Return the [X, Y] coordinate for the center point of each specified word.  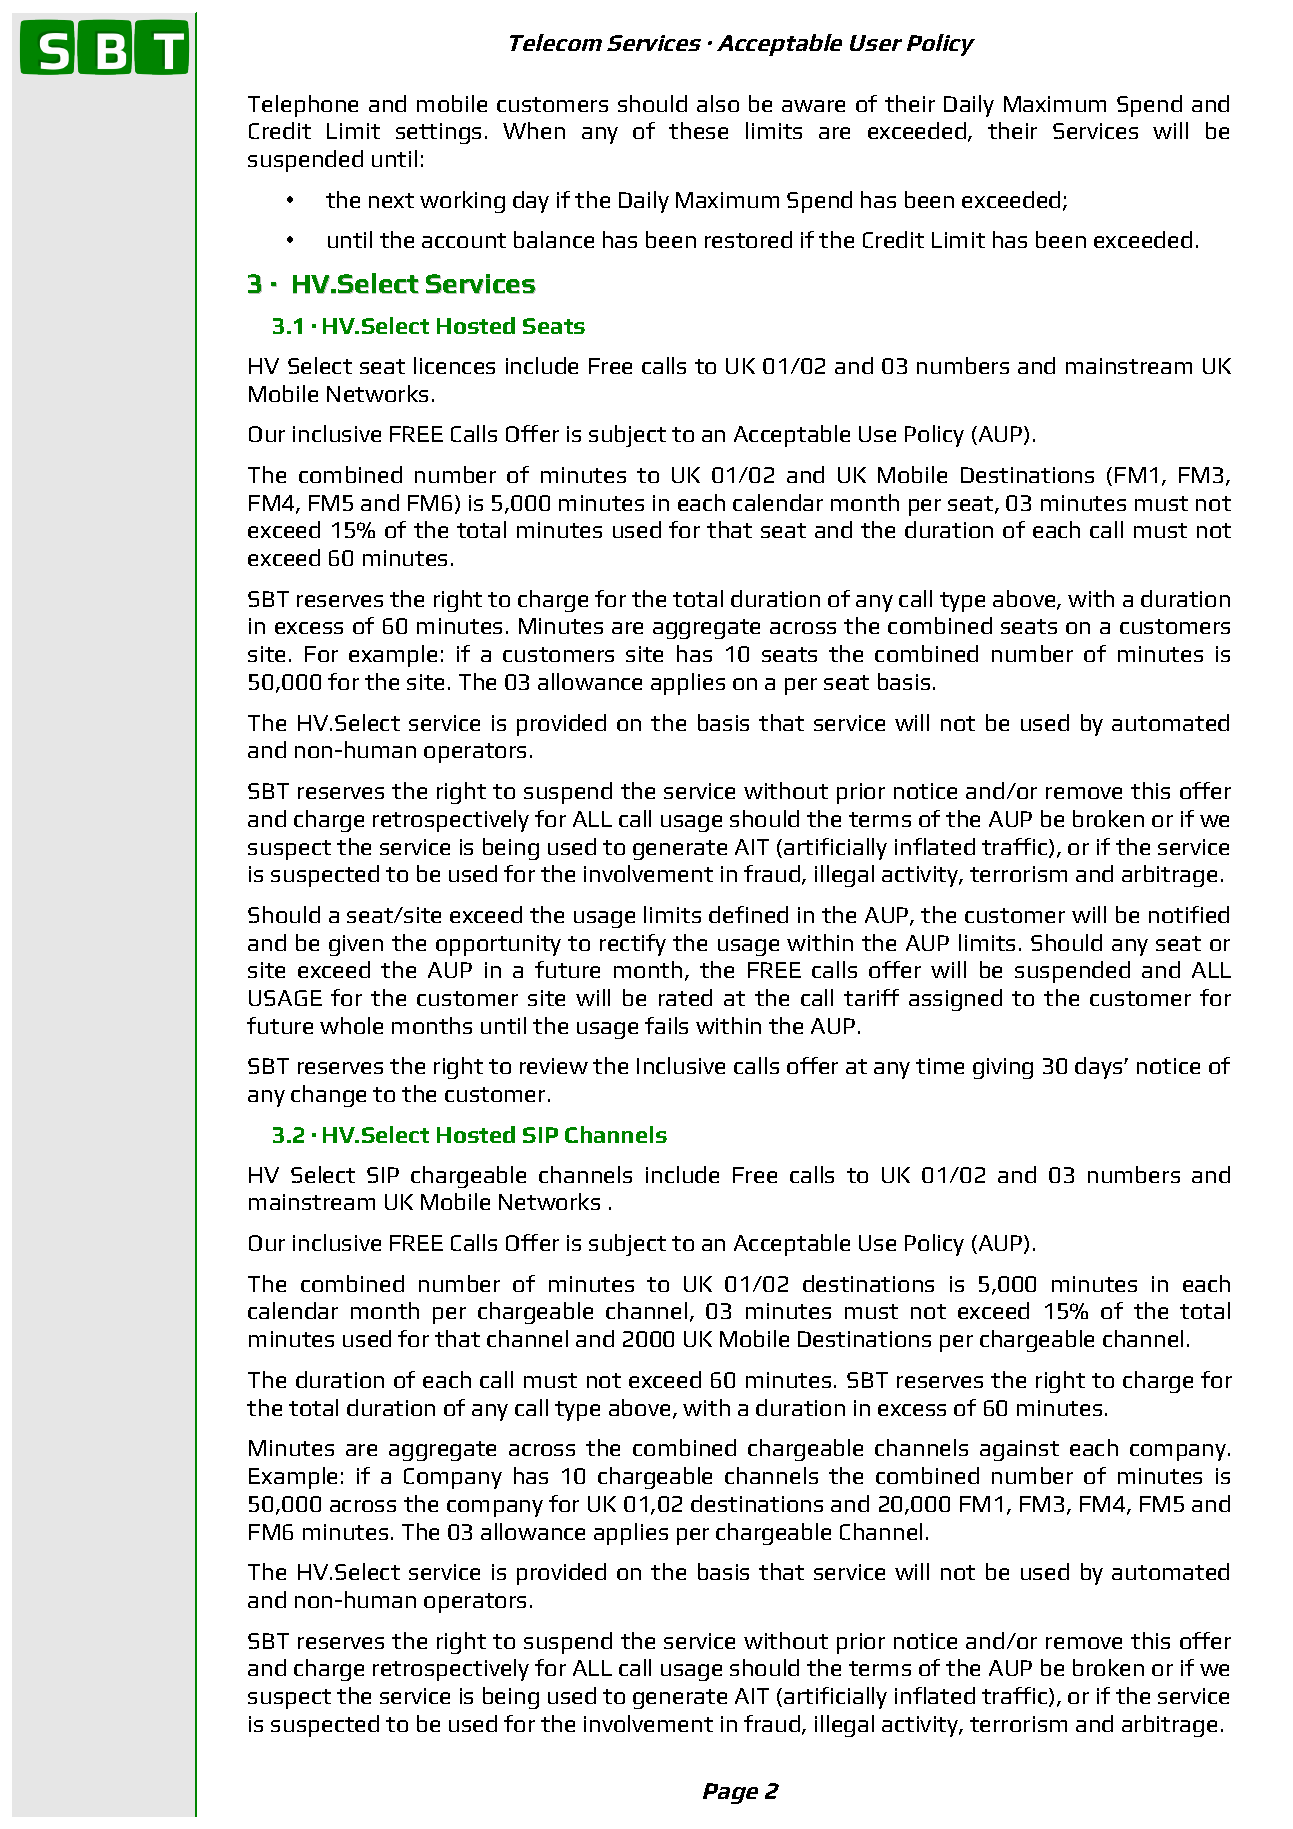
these [698, 130]
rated [685, 997]
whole [351, 1025]
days [1100, 1068]
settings [438, 133]
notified [1189, 914]
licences [454, 365]
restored [748, 239]
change [328, 1096]
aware [813, 106]
